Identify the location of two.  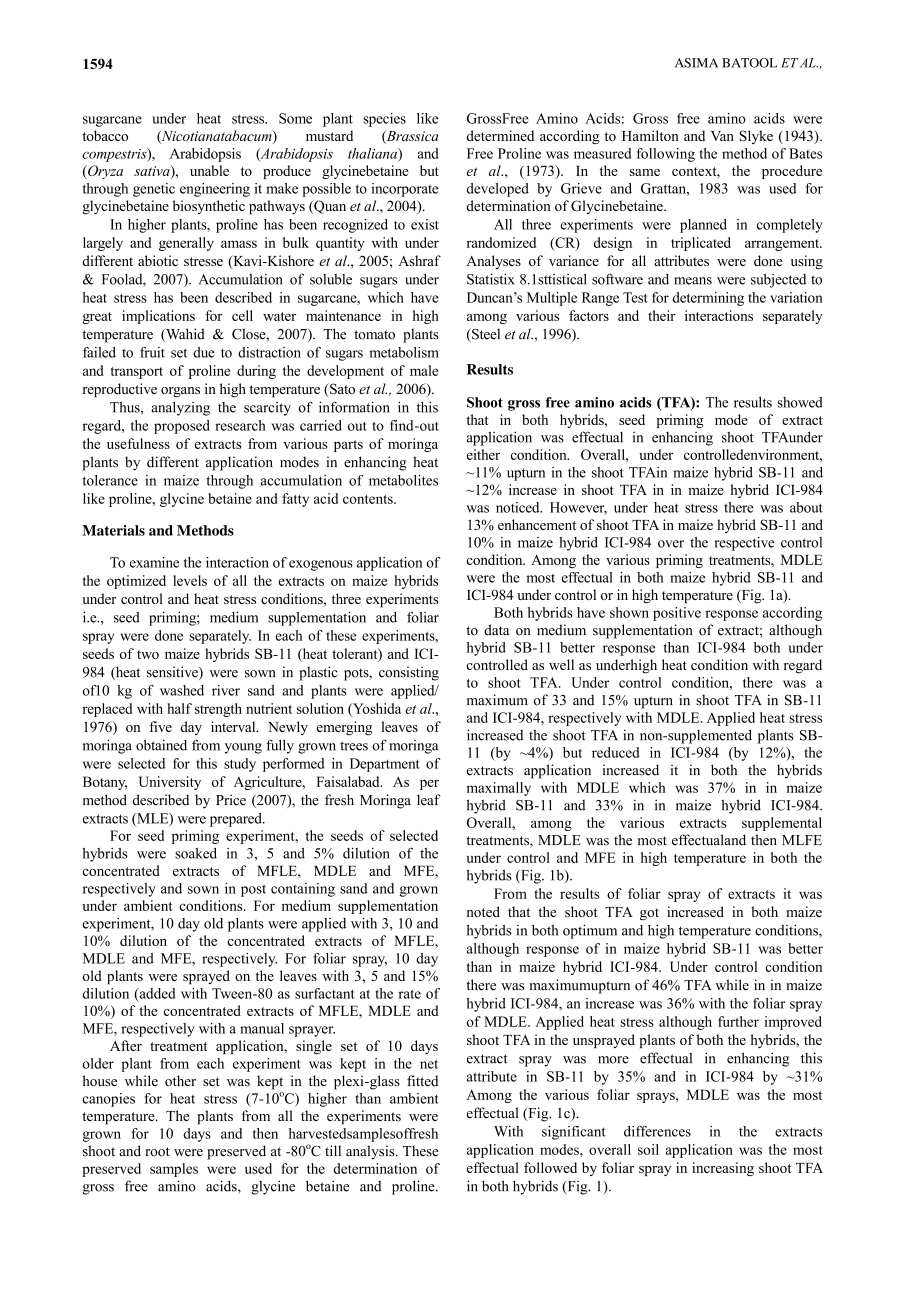
(148, 654).
